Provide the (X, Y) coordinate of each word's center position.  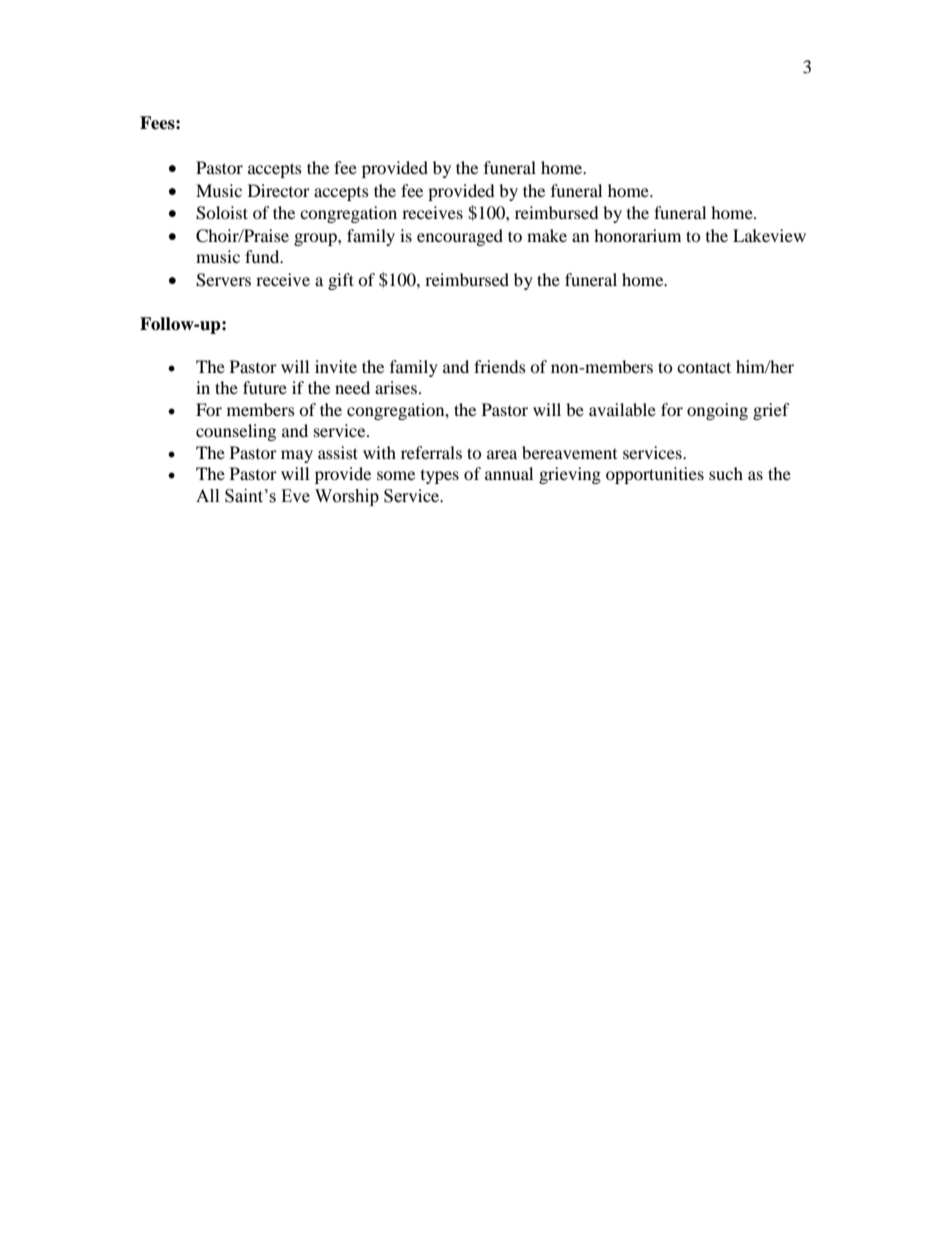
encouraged (460, 237)
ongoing (717, 411)
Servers (223, 280)
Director (279, 190)
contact (704, 367)
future (265, 387)
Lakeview (769, 235)
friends (500, 366)
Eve (295, 496)
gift (341, 281)
